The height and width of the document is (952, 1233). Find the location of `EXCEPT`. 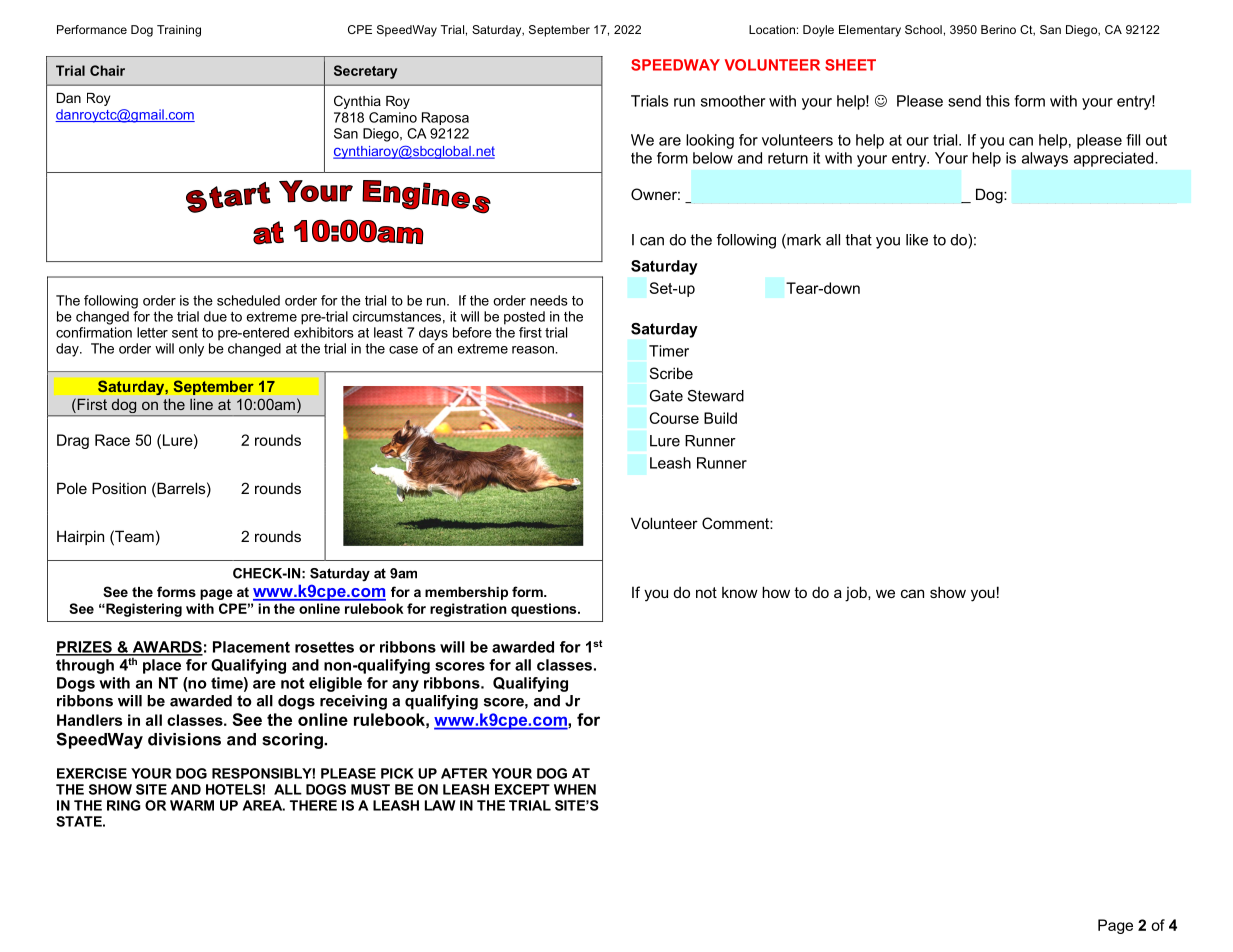

EXCEPT is located at coordinates (522, 789).
